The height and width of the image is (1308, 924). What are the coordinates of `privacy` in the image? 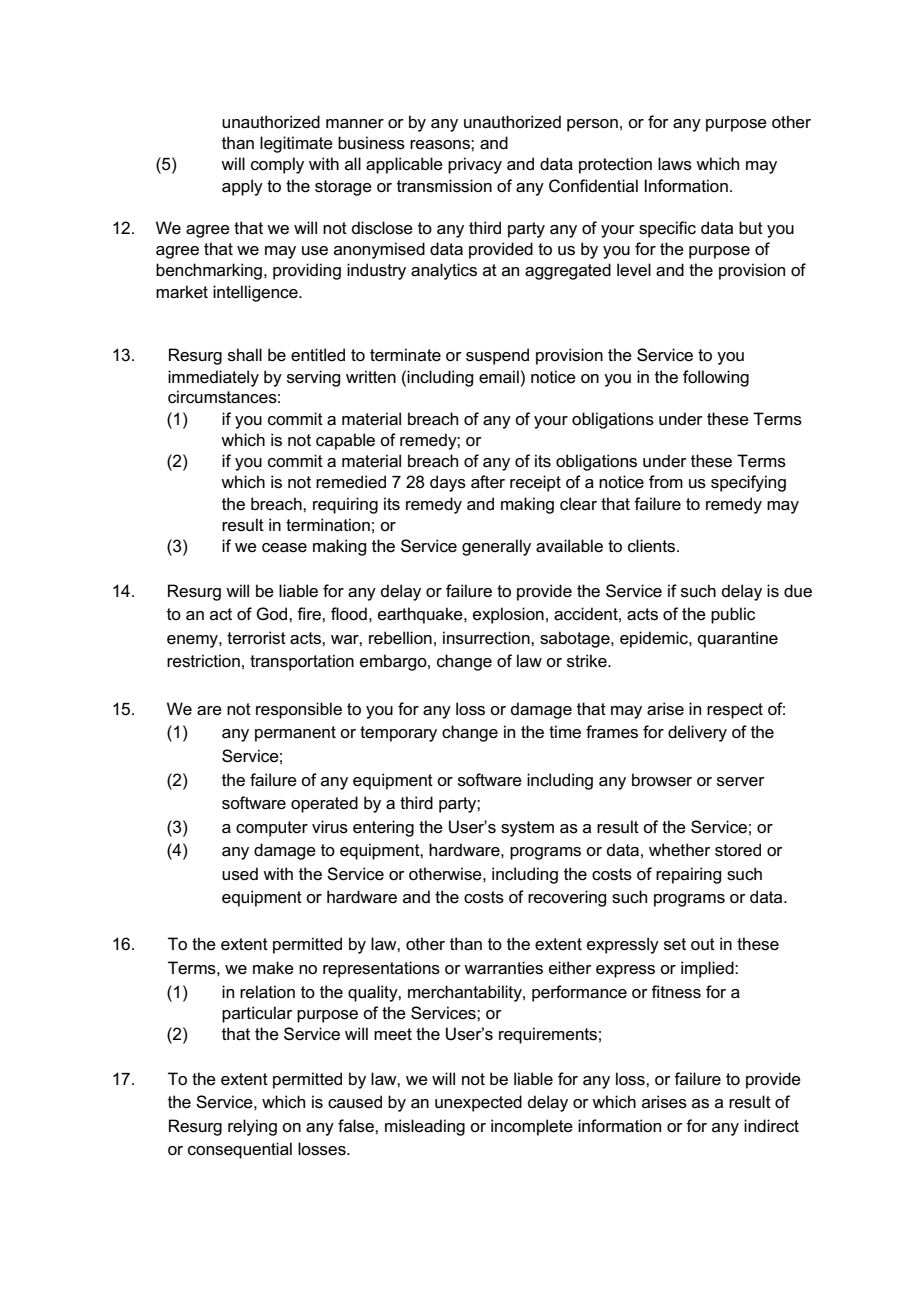 It's located at (475, 165).
